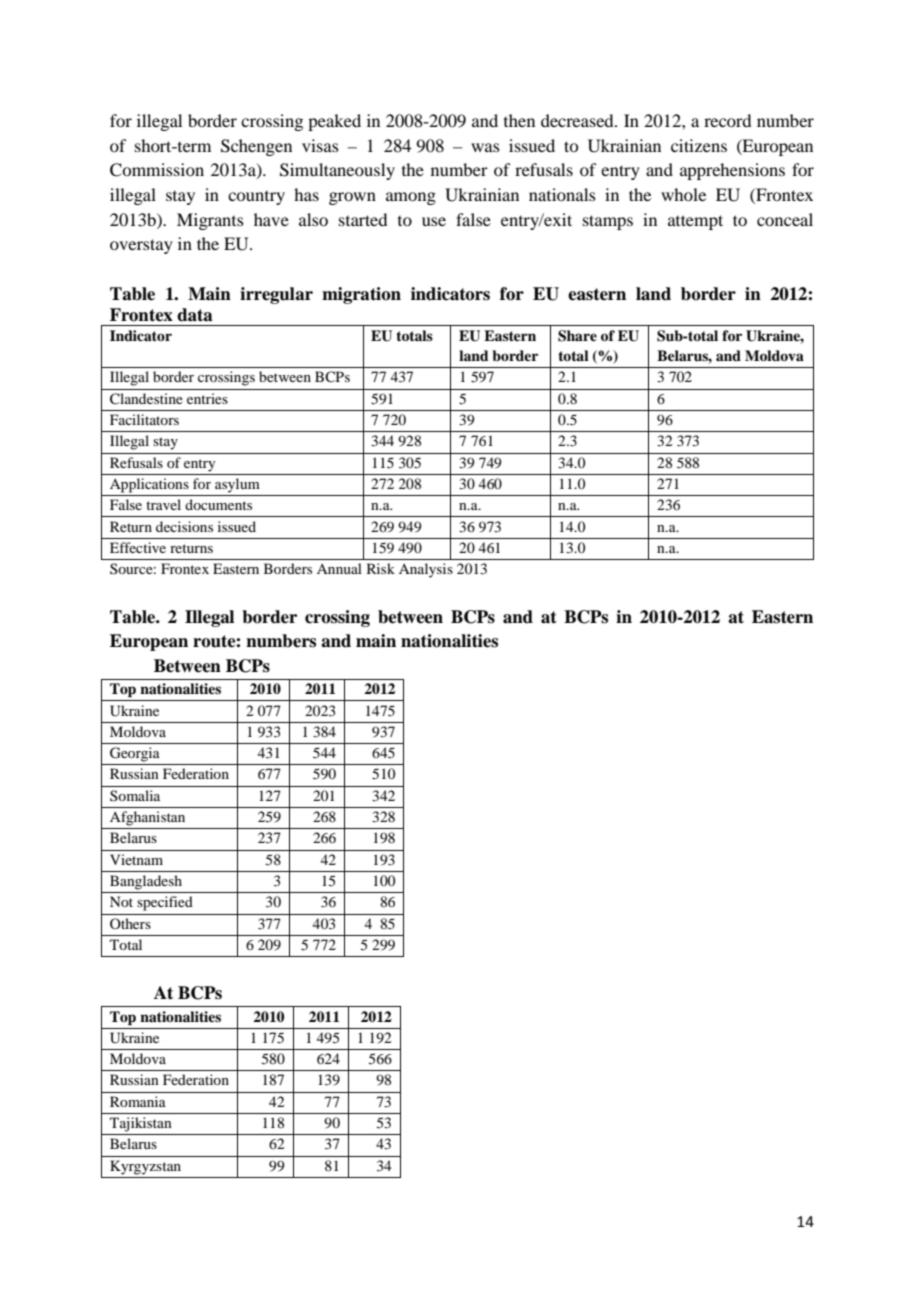 The width and height of the page is (924, 1308). Describe the element at coordinates (577, 336) in the page. I see `Share` at that location.
